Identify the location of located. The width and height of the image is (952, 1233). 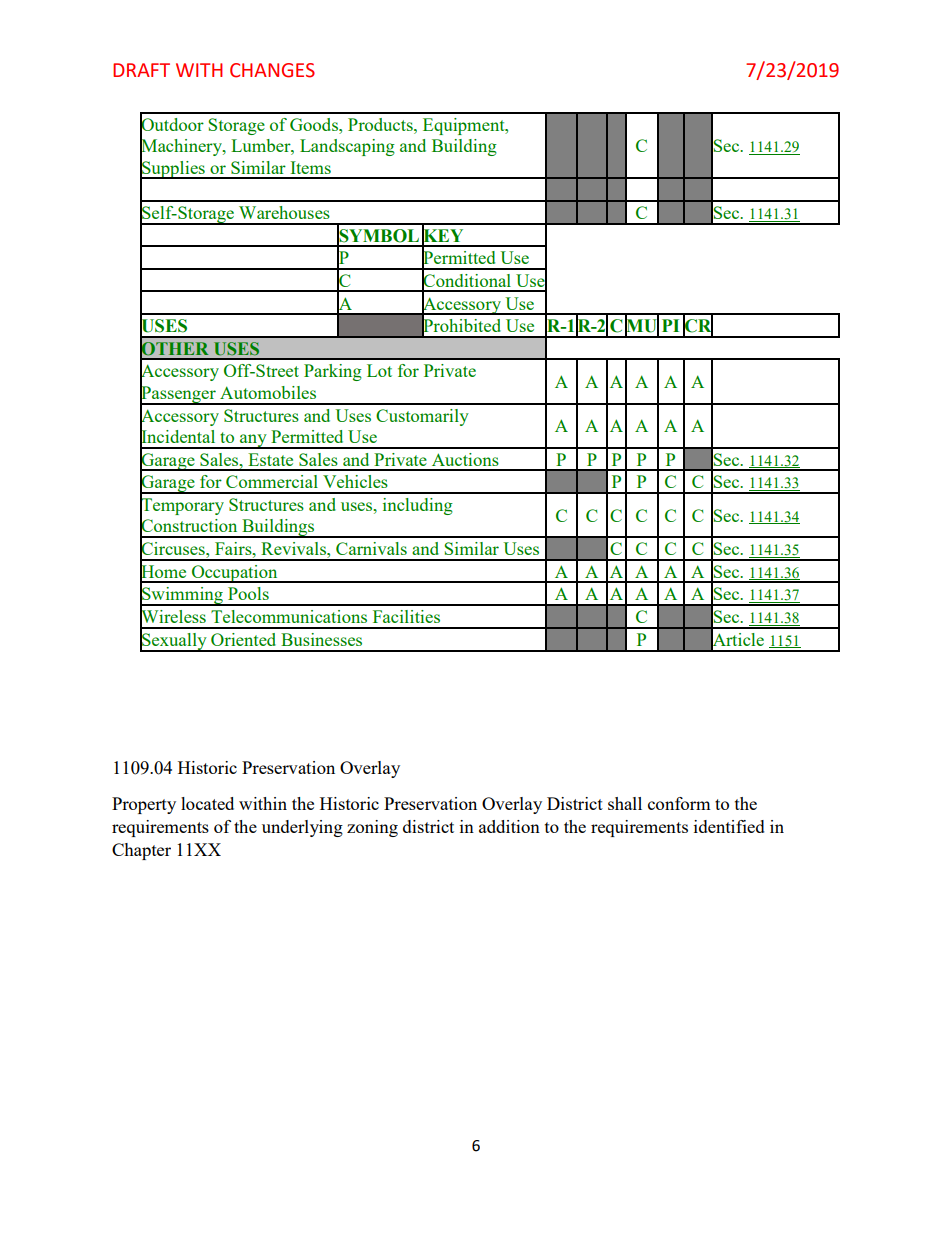
(207, 803).
